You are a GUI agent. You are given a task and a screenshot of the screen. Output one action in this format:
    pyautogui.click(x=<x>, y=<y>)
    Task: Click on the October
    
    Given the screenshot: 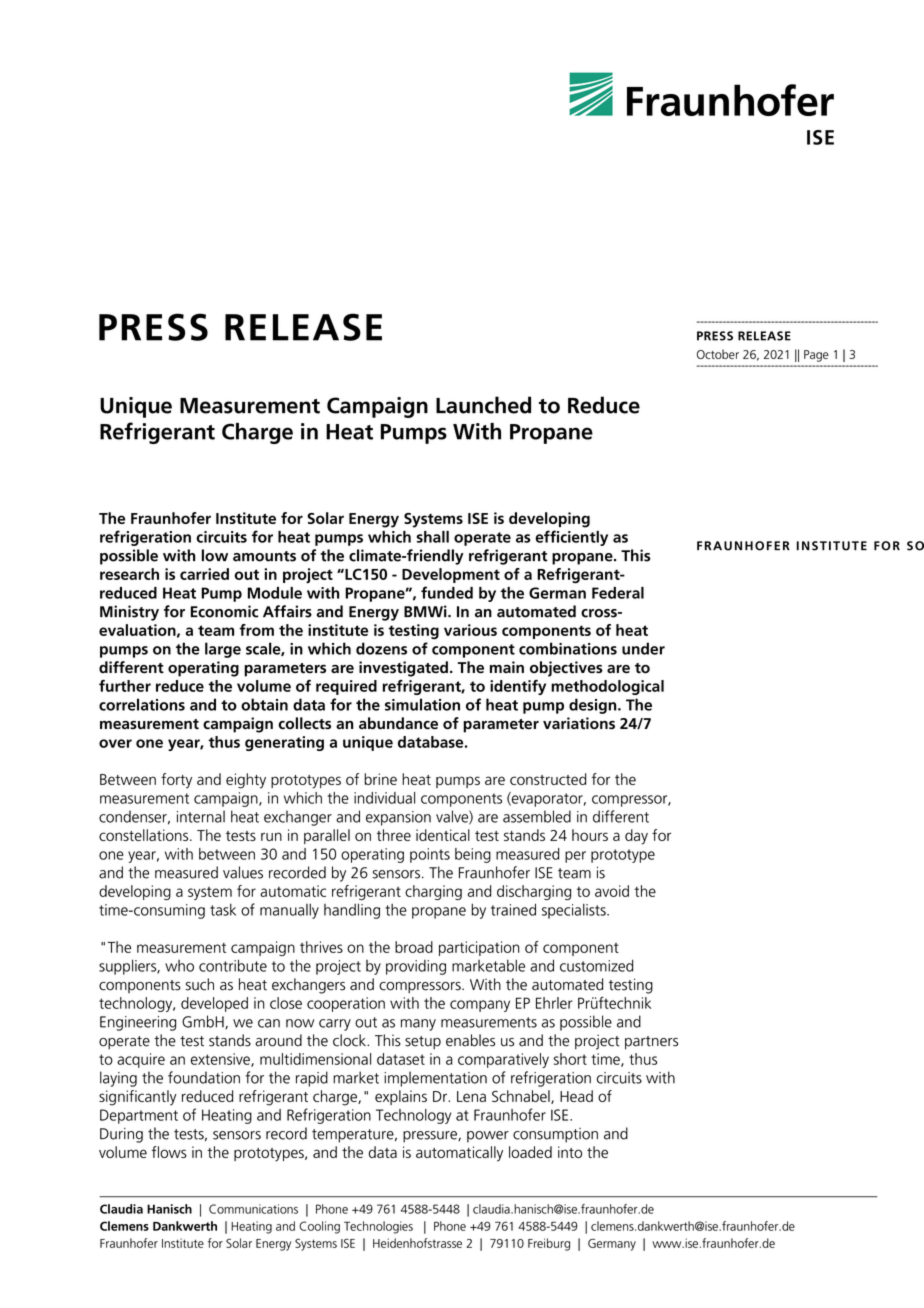 What is the action you would take?
    pyautogui.click(x=718, y=354)
